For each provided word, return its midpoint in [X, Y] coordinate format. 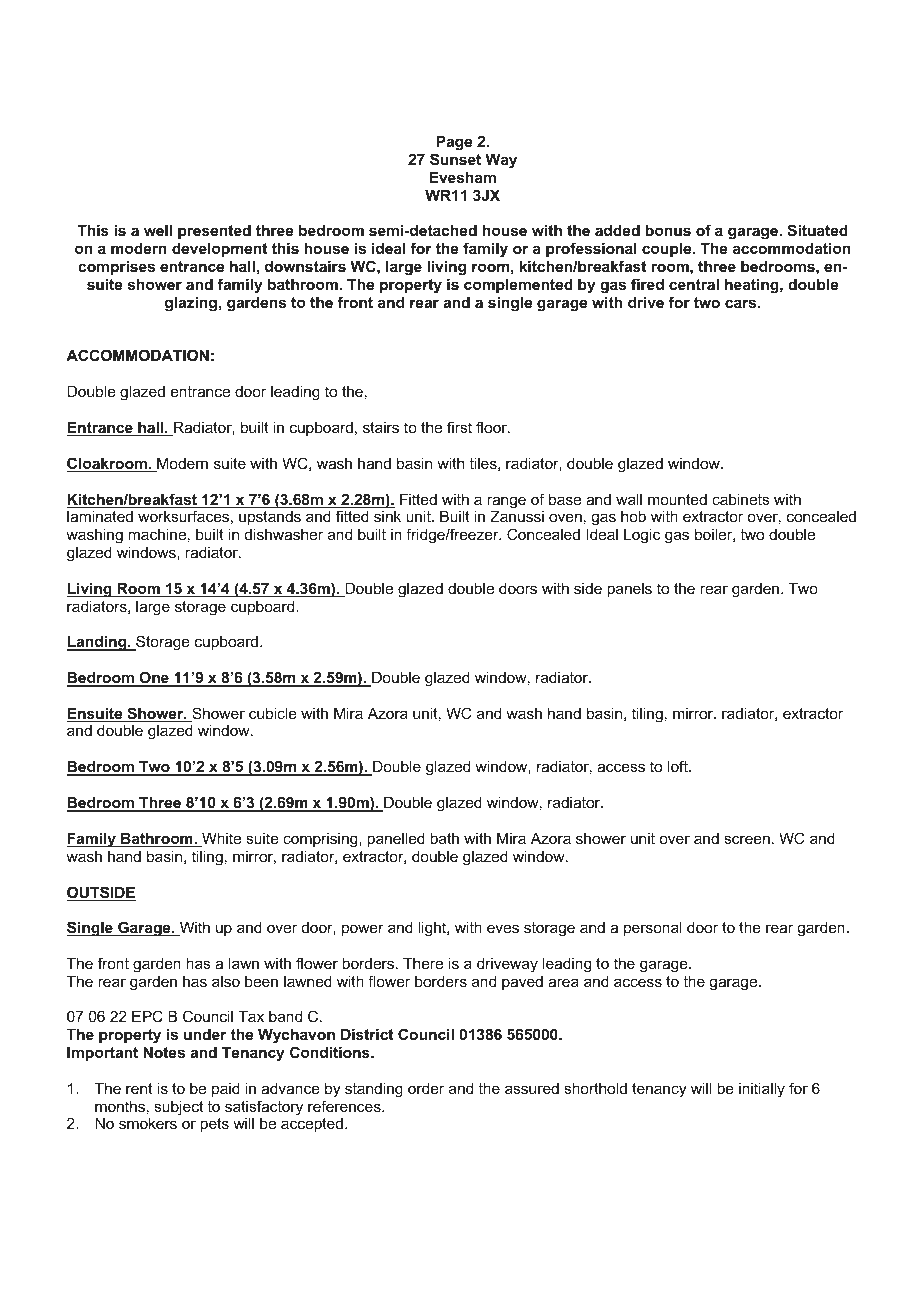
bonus [668, 230]
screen [747, 839]
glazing [191, 304]
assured [532, 1088]
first [459, 427]
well [158, 230]
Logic [642, 536]
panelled [396, 839]
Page [454, 143]
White [220, 839]
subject [178, 1108]
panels [629, 590]
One [154, 678]
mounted [677, 499]
